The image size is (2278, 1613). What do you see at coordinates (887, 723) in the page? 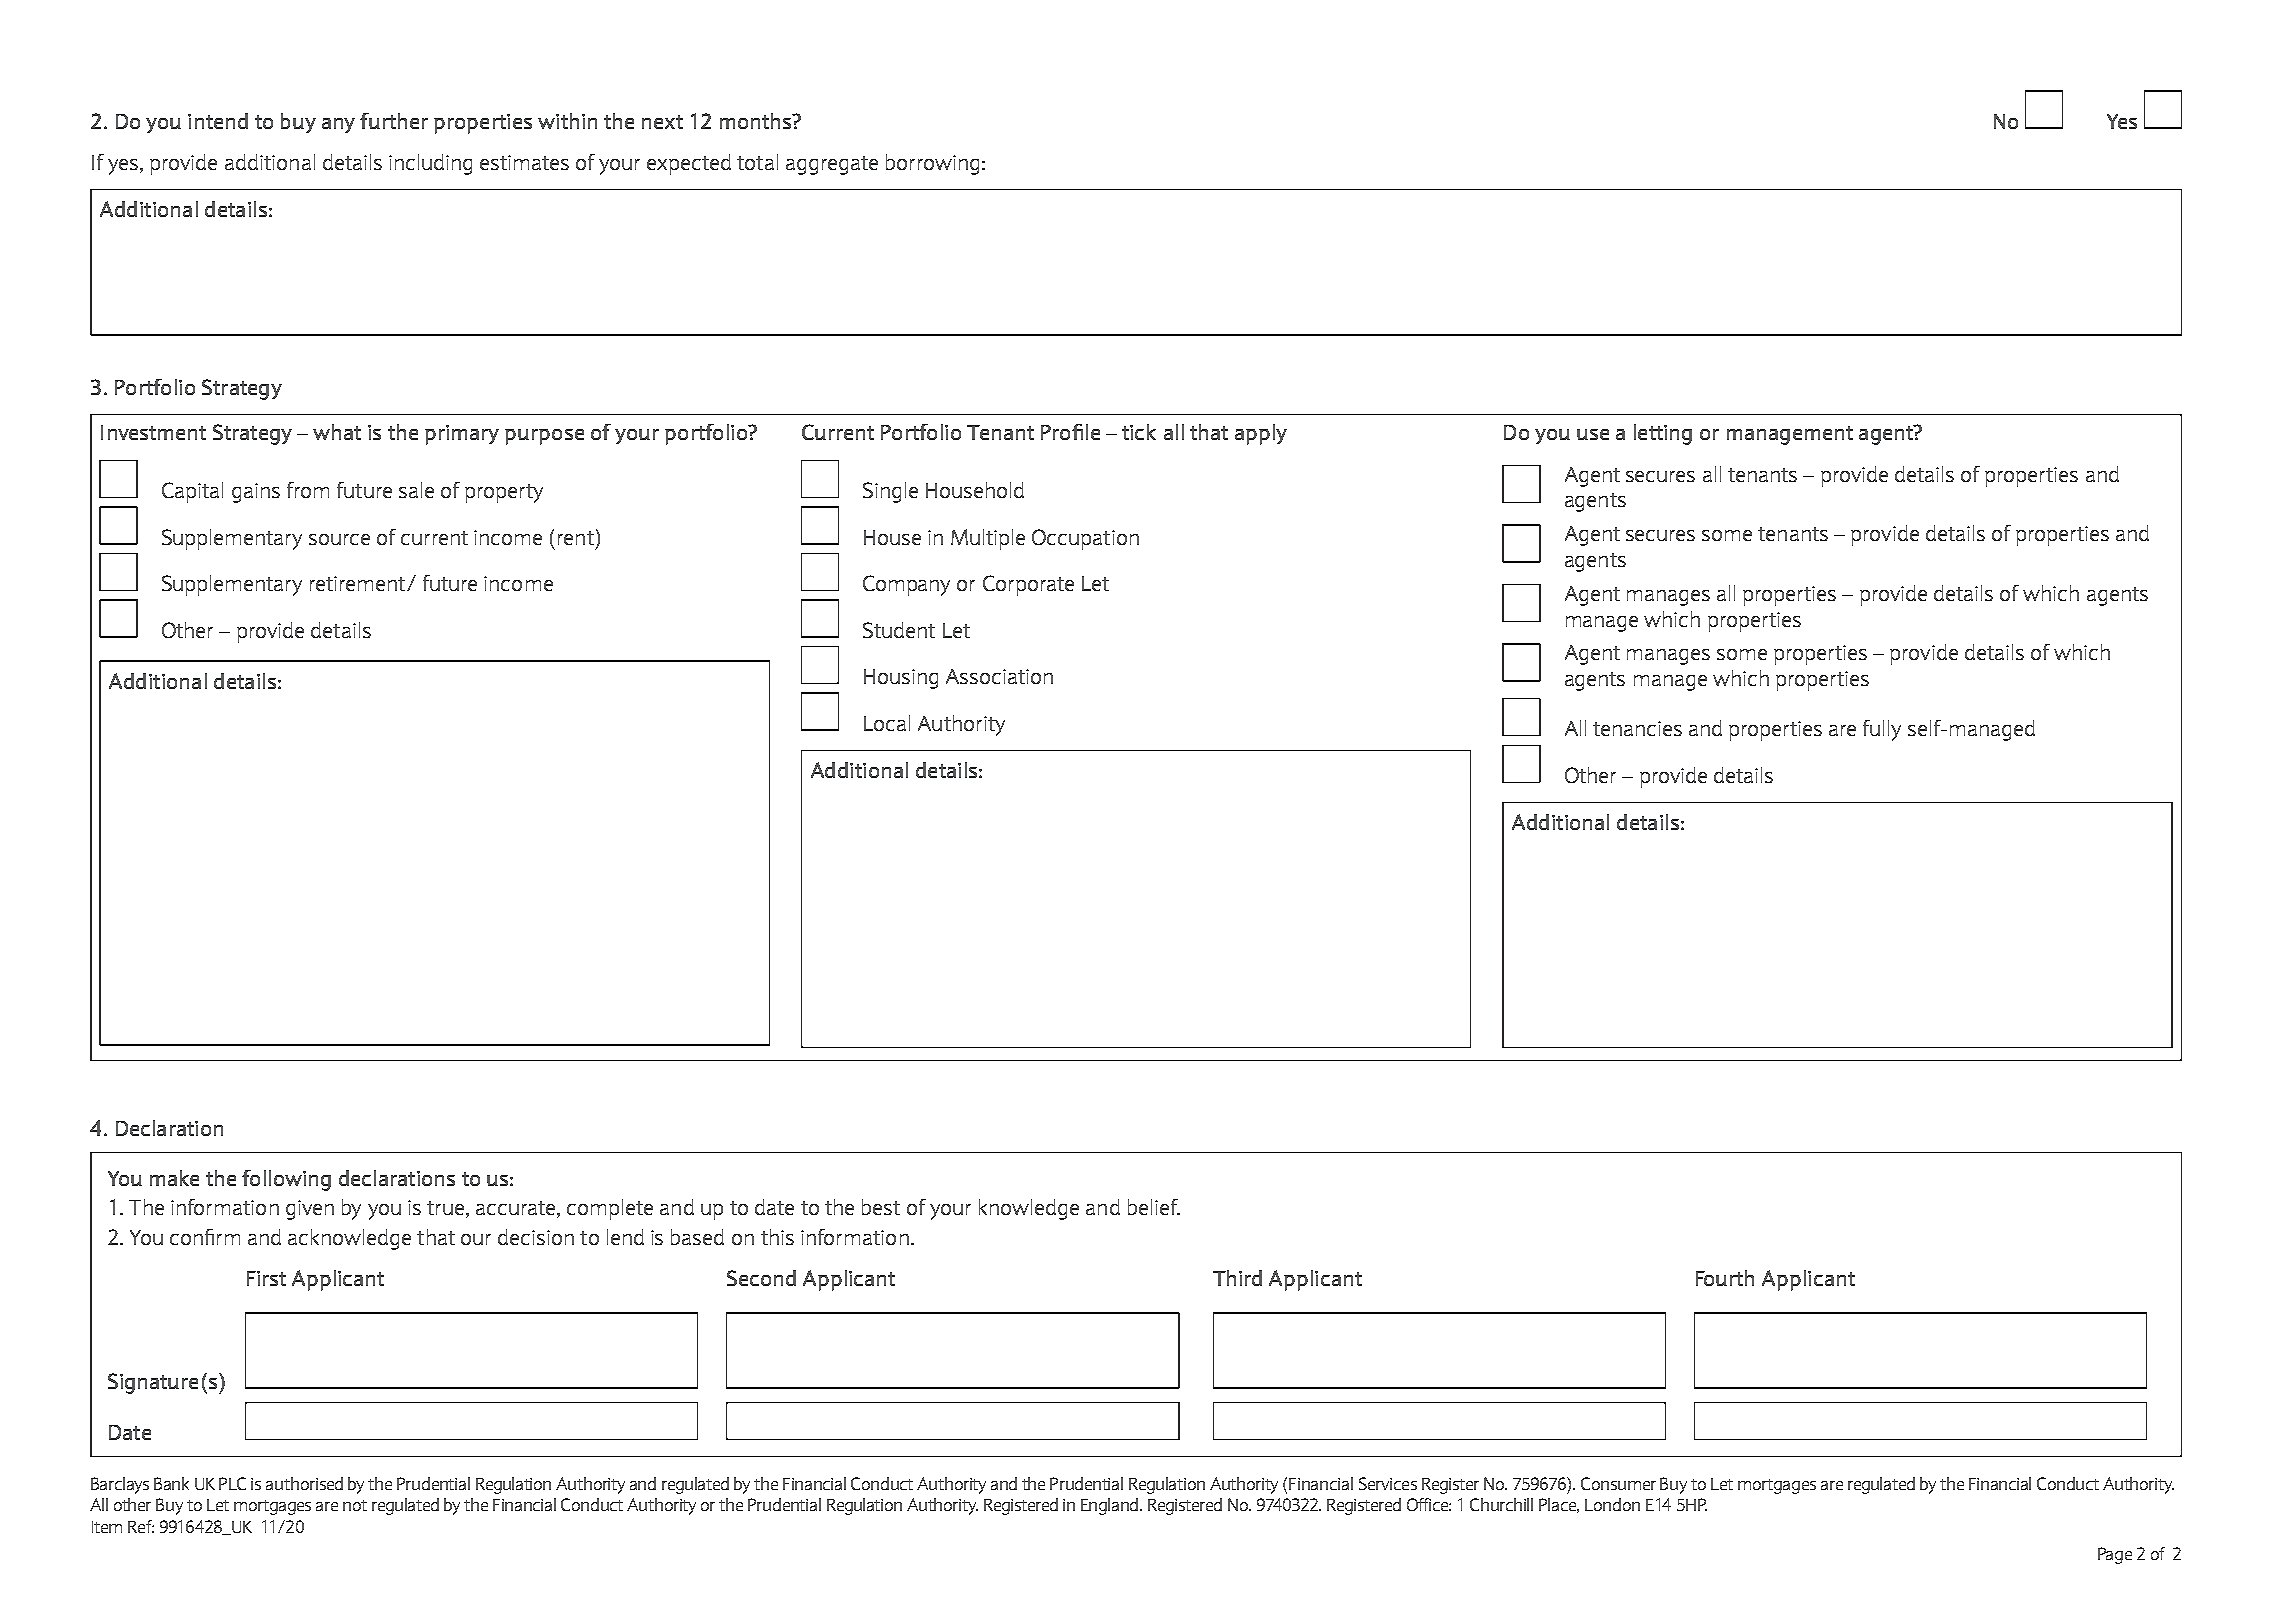
I see `Local` at bounding box center [887, 723].
